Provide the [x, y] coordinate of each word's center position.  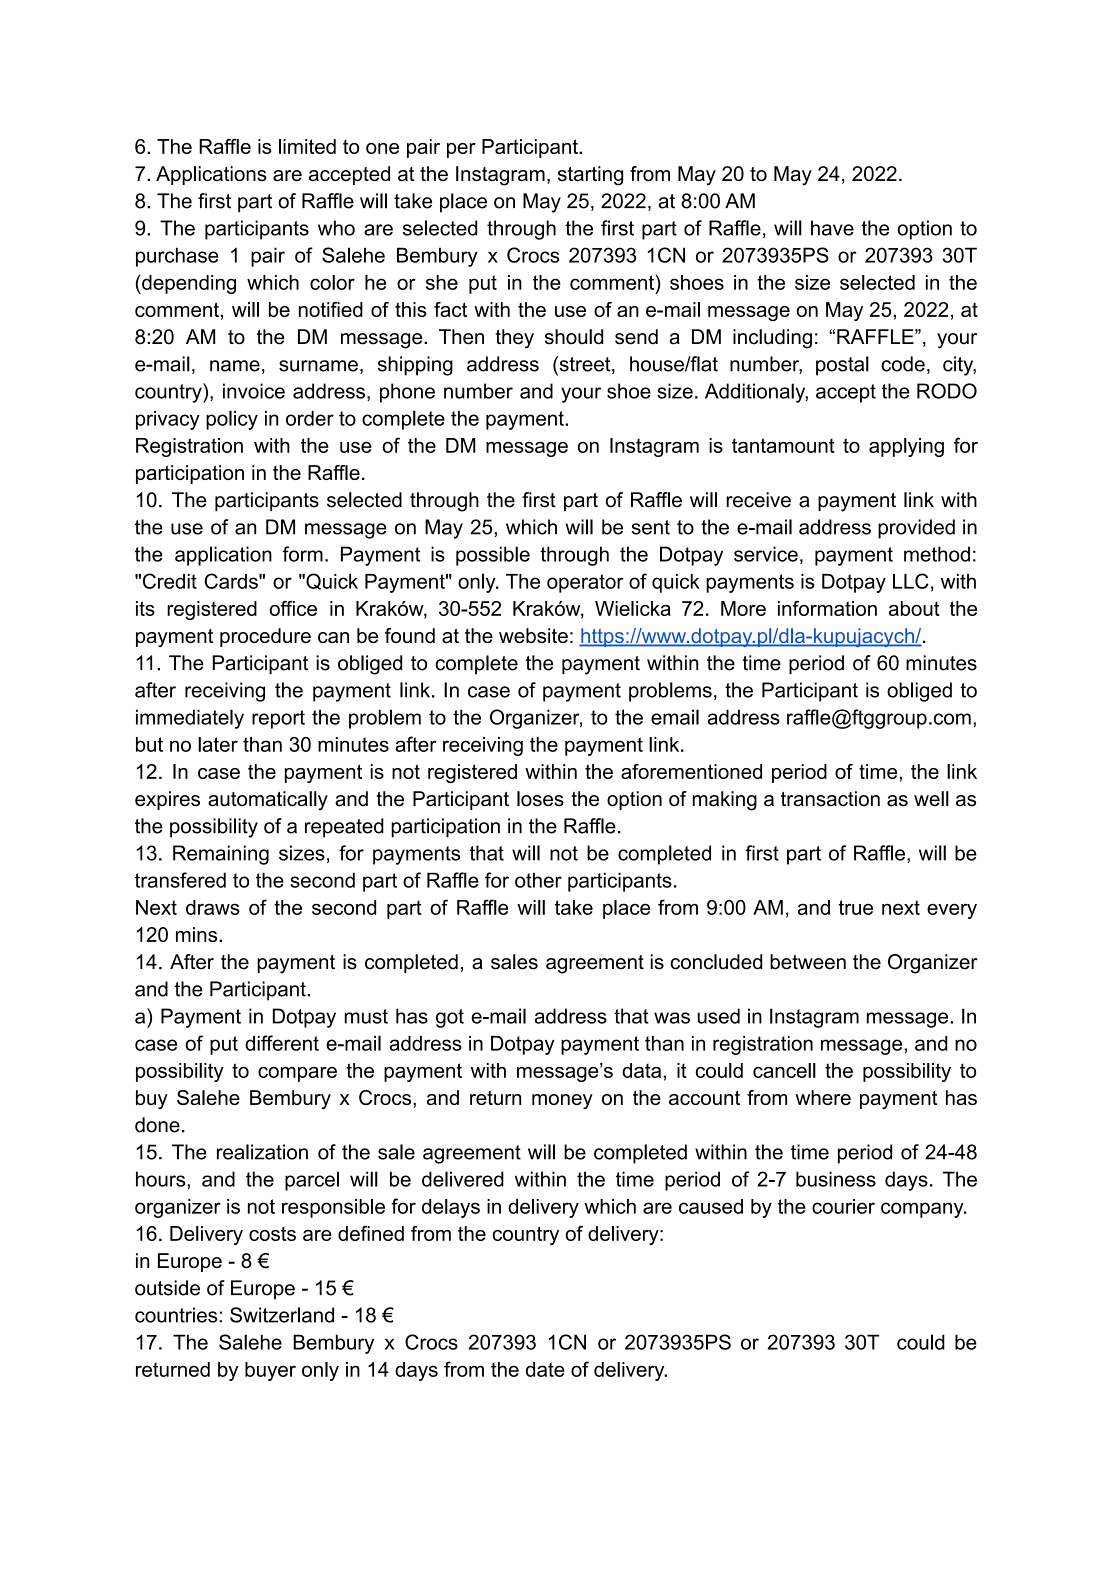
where [823, 1097]
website [533, 635]
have [832, 228]
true [856, 907]
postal [842, 366]
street [585, 365]
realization [262, 1152]
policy [232, 420]
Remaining [221, 855]
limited [307, 146]
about [914, 608]
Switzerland [282, 1315]
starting [590, 176]
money [562, 1101]
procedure [265, 637]
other [538, 880]
